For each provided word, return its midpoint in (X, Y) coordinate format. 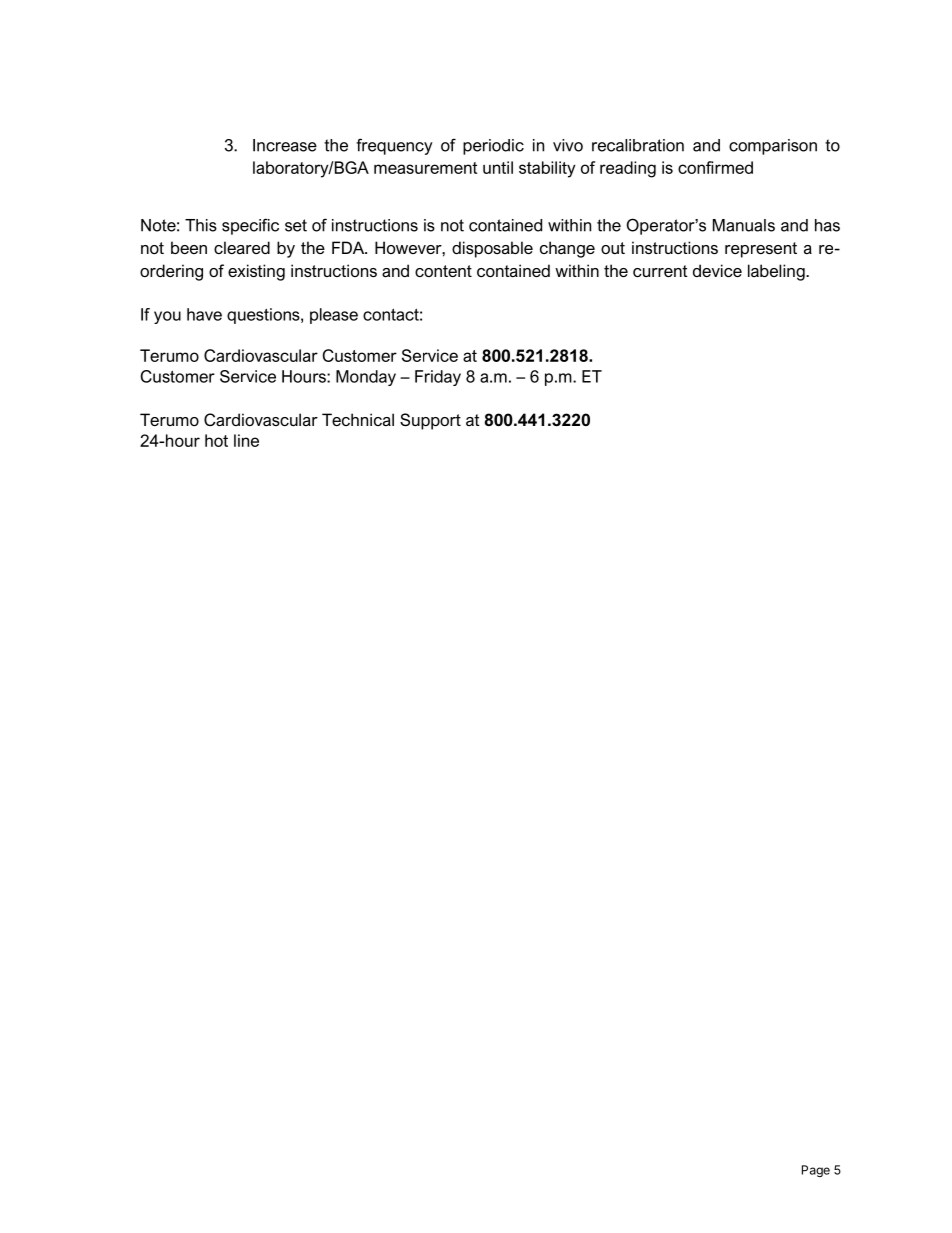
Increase (285, 145)
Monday (366, 378)
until (498, 167)
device (717, 270)
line (246, 440)
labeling (777, 272)
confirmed (715, 167)
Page (816, 1171)
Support (430, 421)
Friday (438, 378)
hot (216, 440)
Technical (358, 419)
